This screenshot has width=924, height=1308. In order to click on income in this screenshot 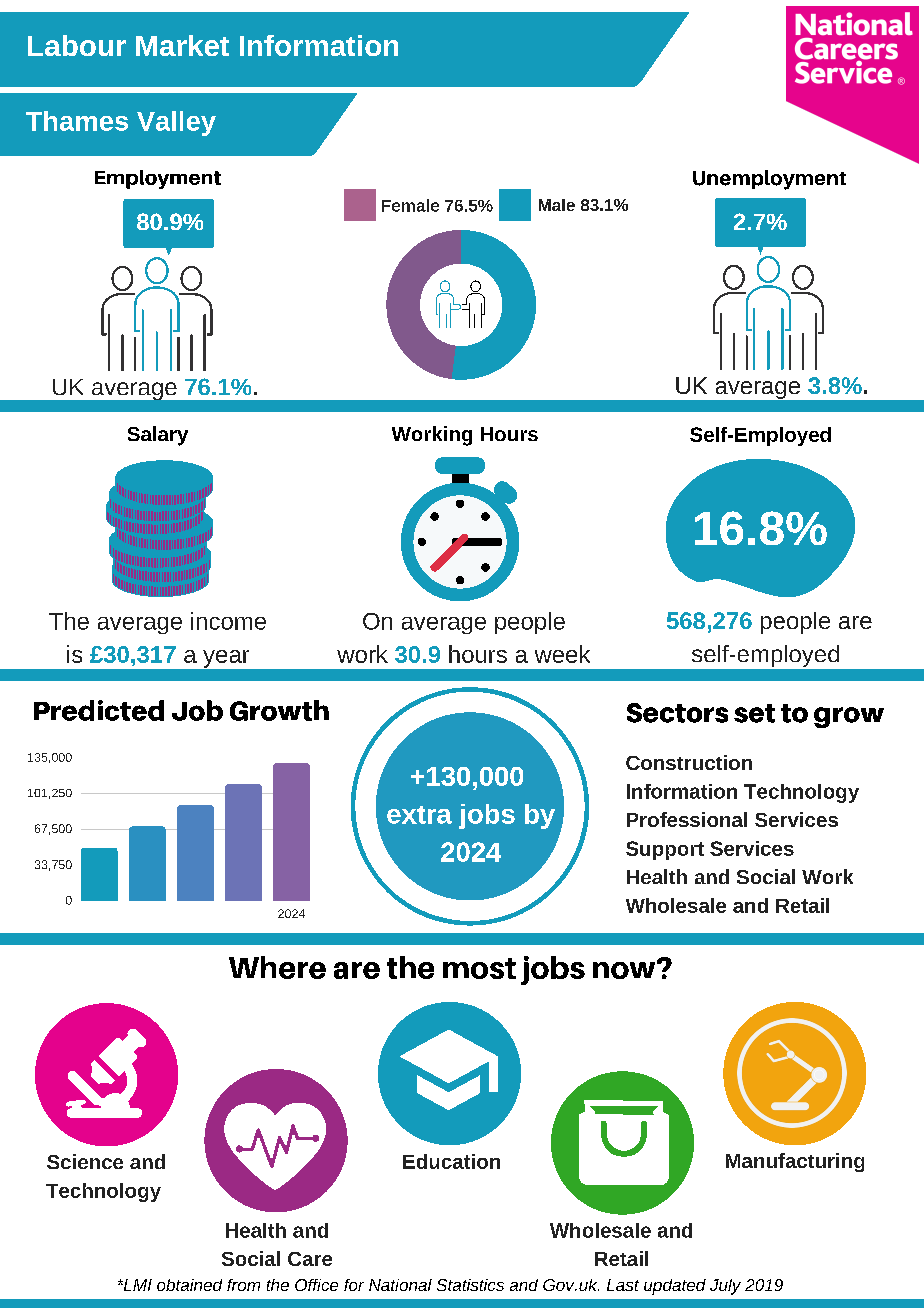, I will do `click(228, 621)`.
